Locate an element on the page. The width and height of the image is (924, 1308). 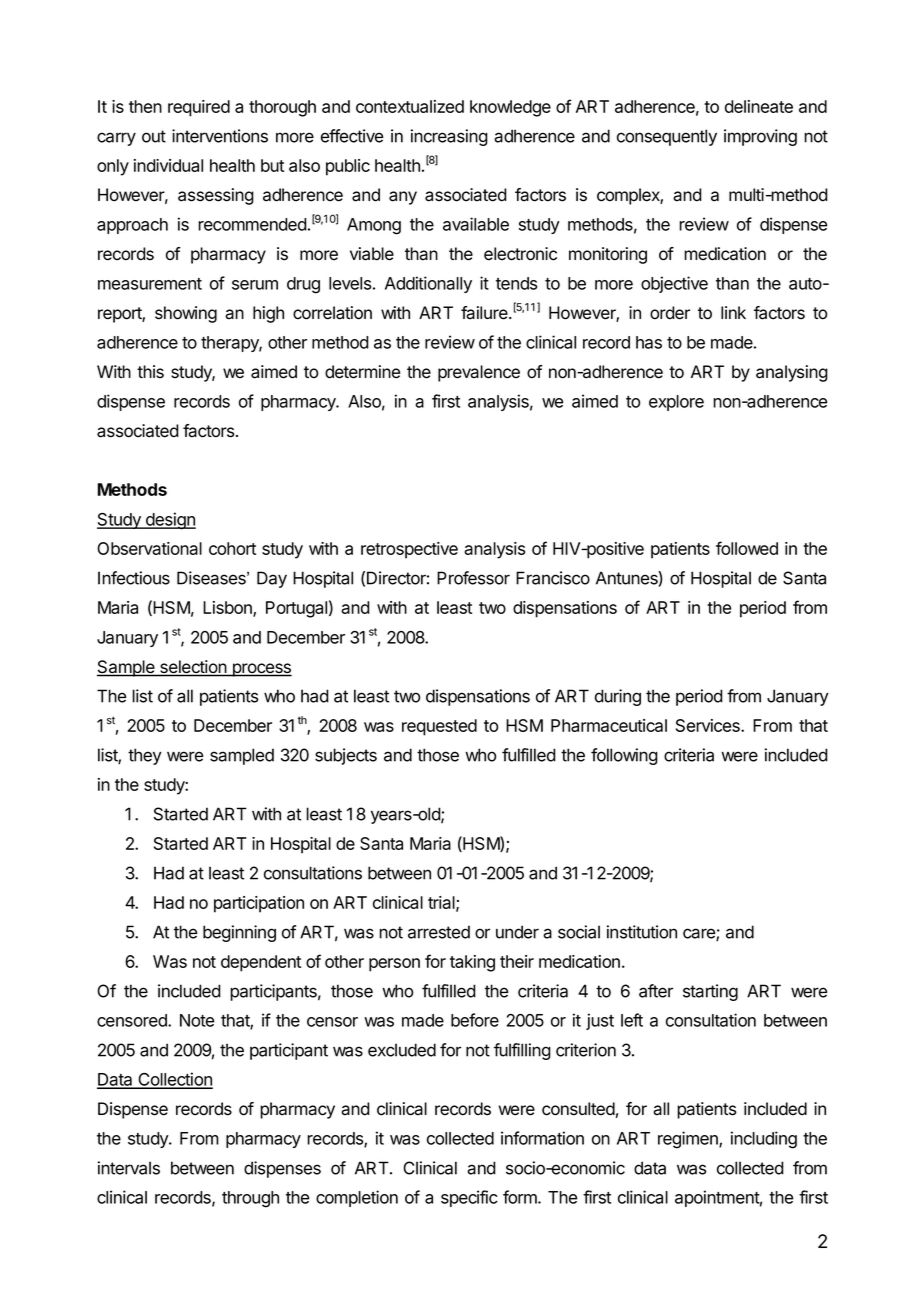
regimen is located at coordinates (689, 1140).
